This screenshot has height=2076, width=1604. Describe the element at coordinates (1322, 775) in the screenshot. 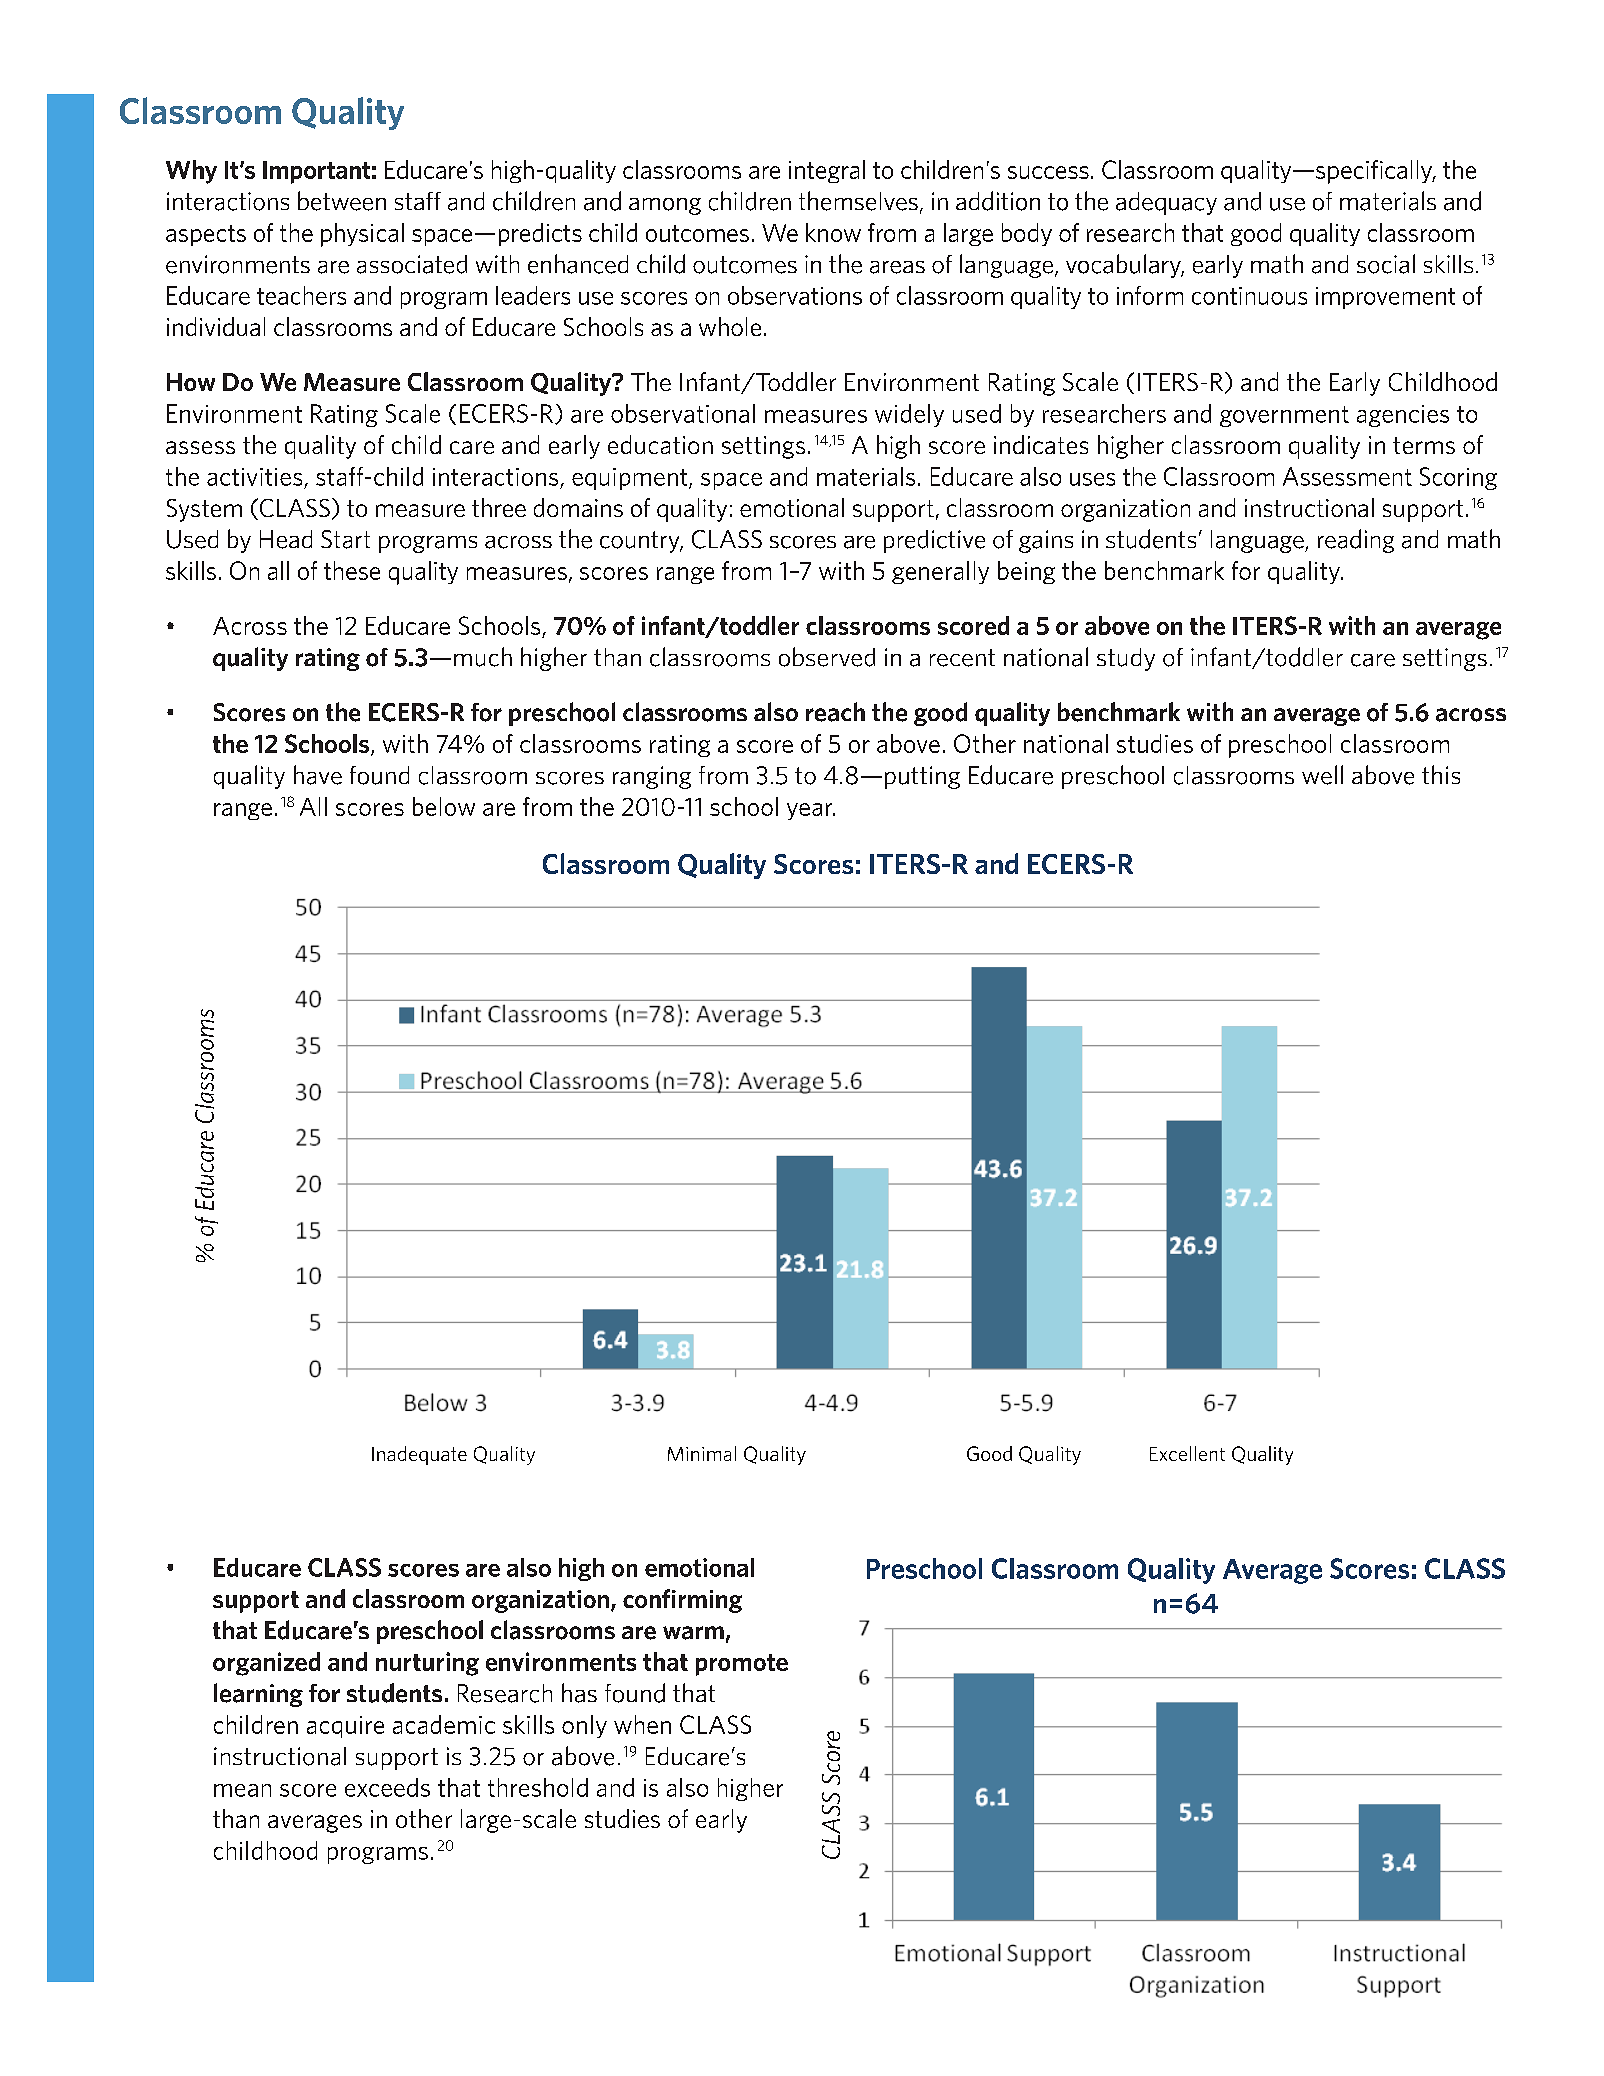

I see `well` at that location.
